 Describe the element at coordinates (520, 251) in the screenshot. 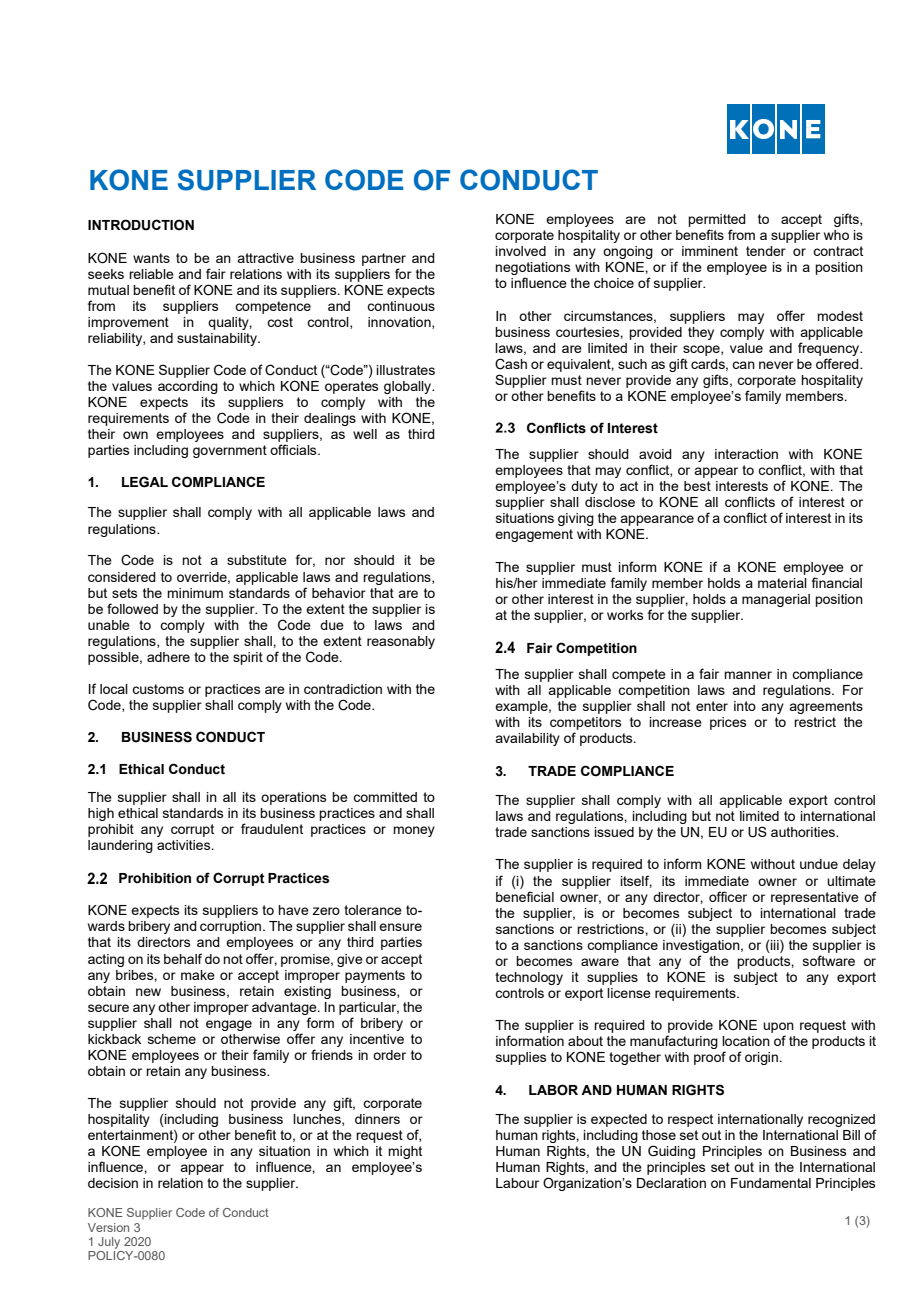

I see `involved` at that location.
